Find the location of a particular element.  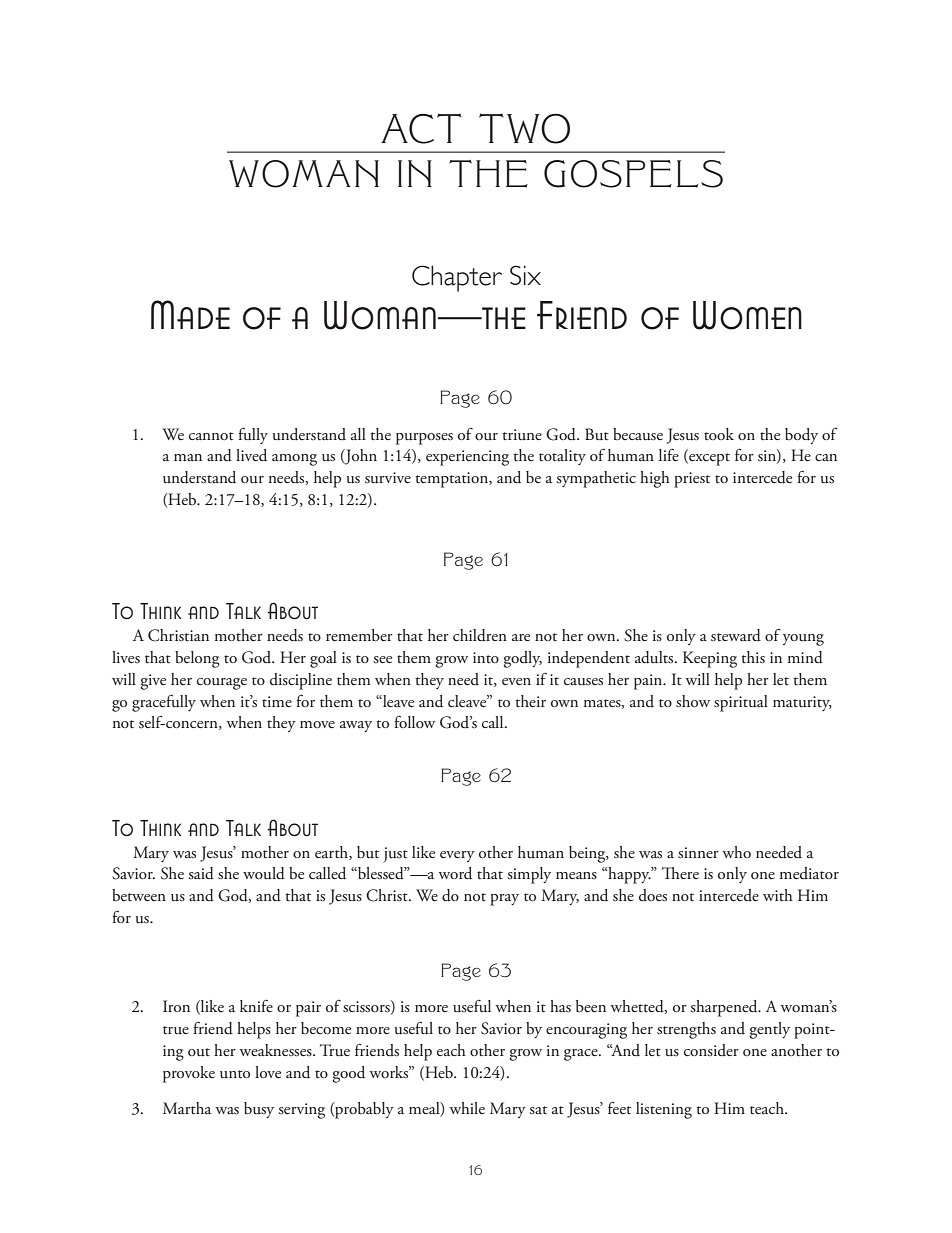

purposes is located at coordinates (424, 439).
